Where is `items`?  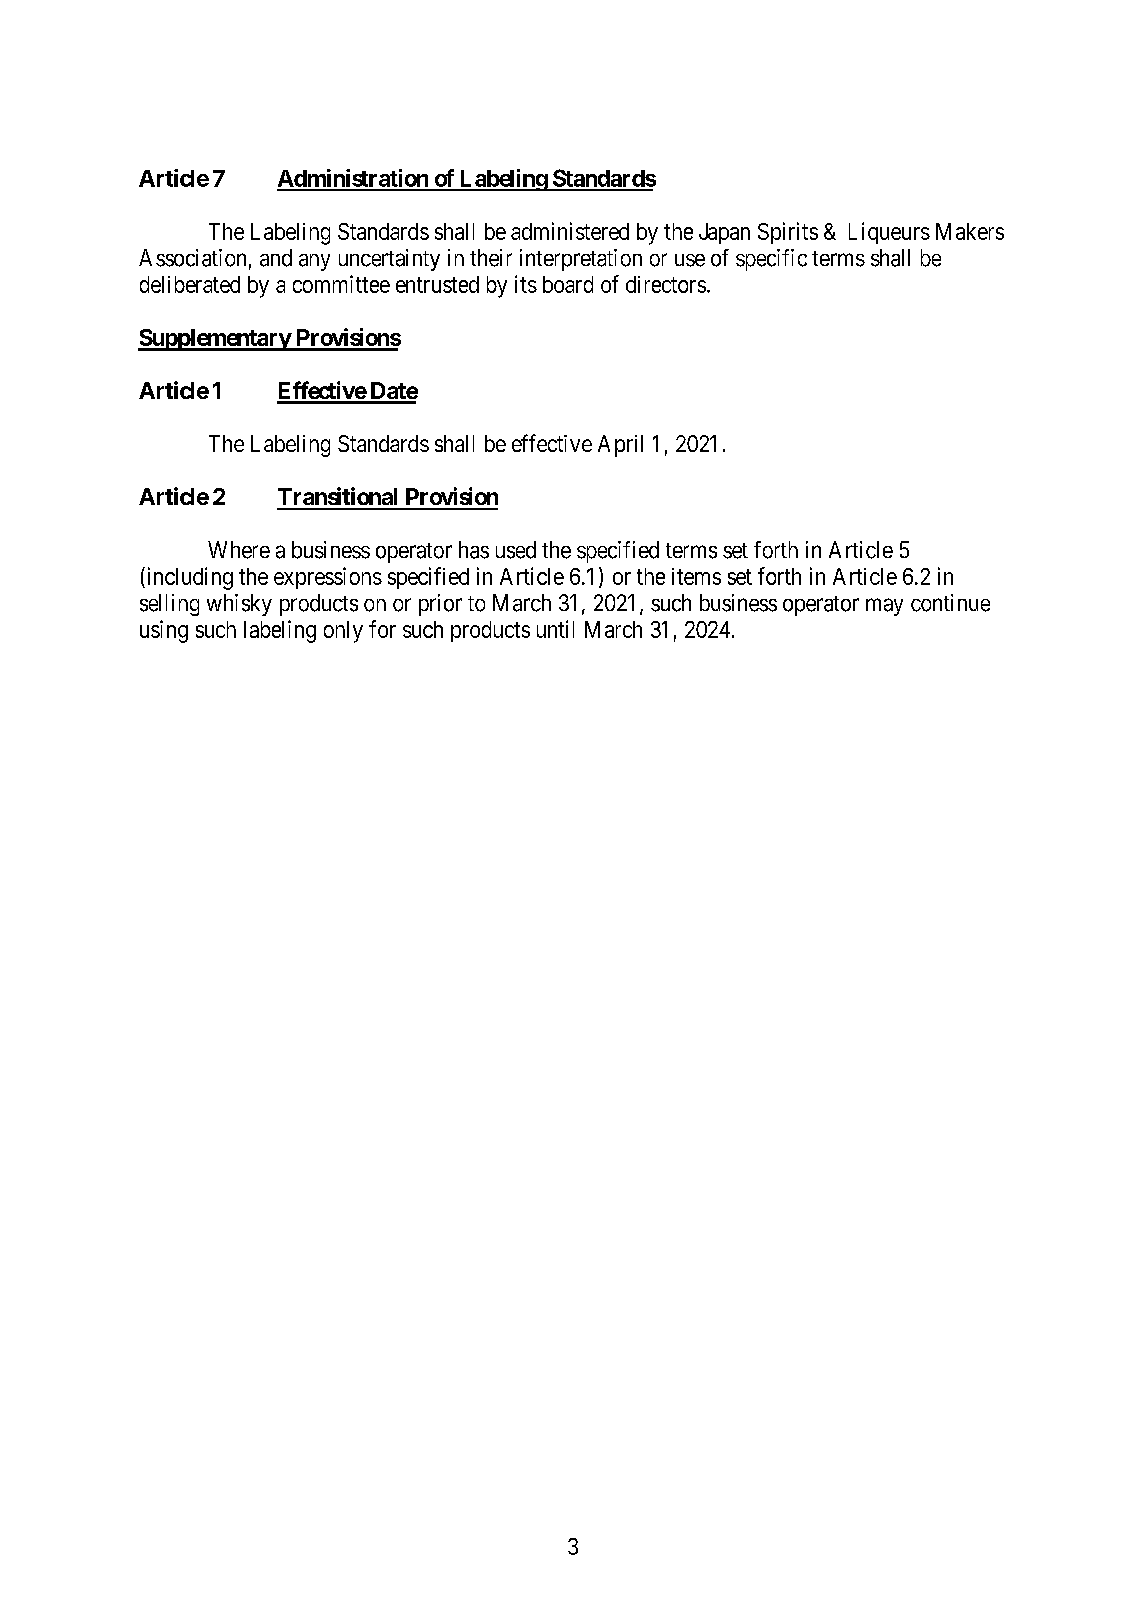 items is located at coordinates (696, 576).
